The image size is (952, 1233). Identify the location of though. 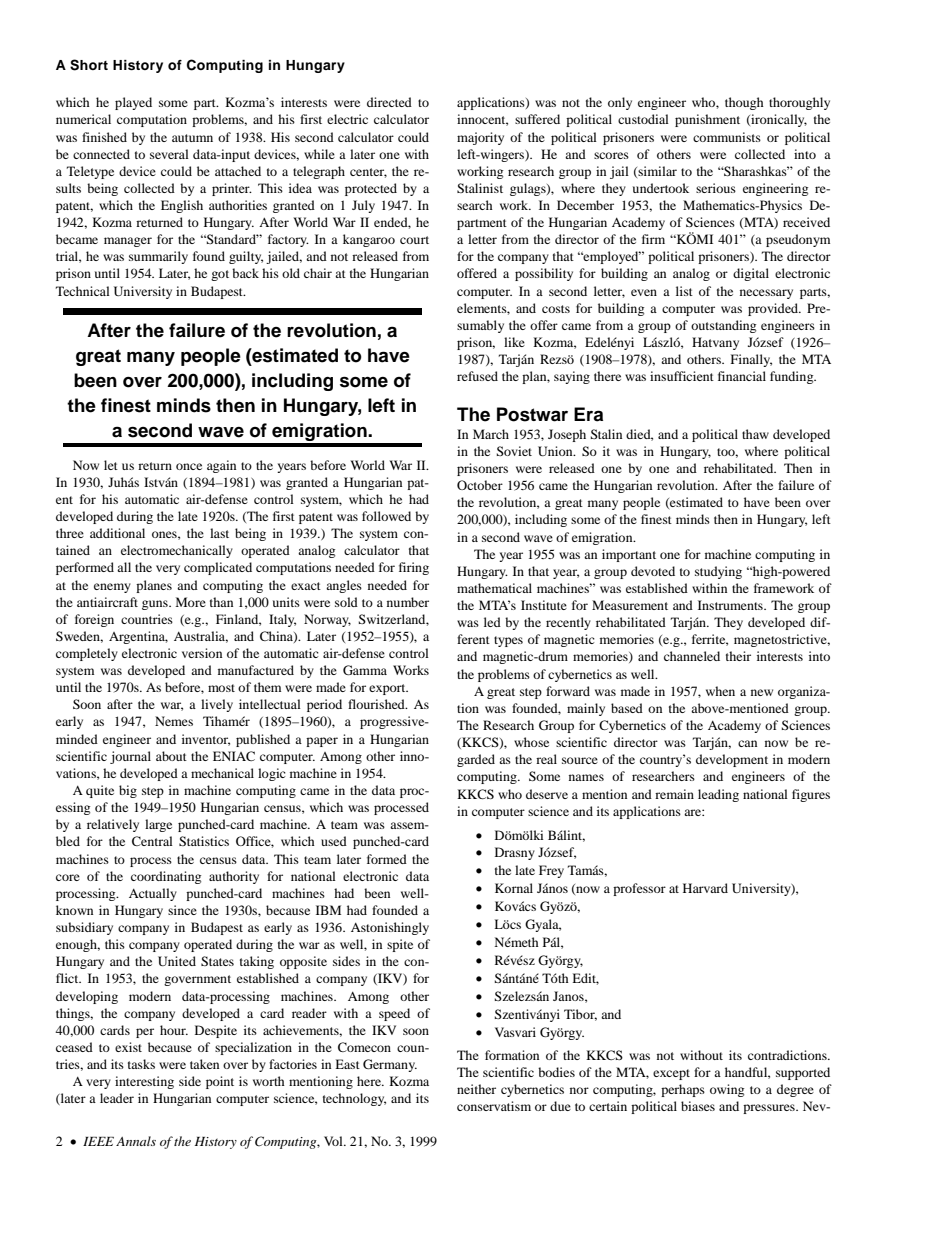
(744, 103).
